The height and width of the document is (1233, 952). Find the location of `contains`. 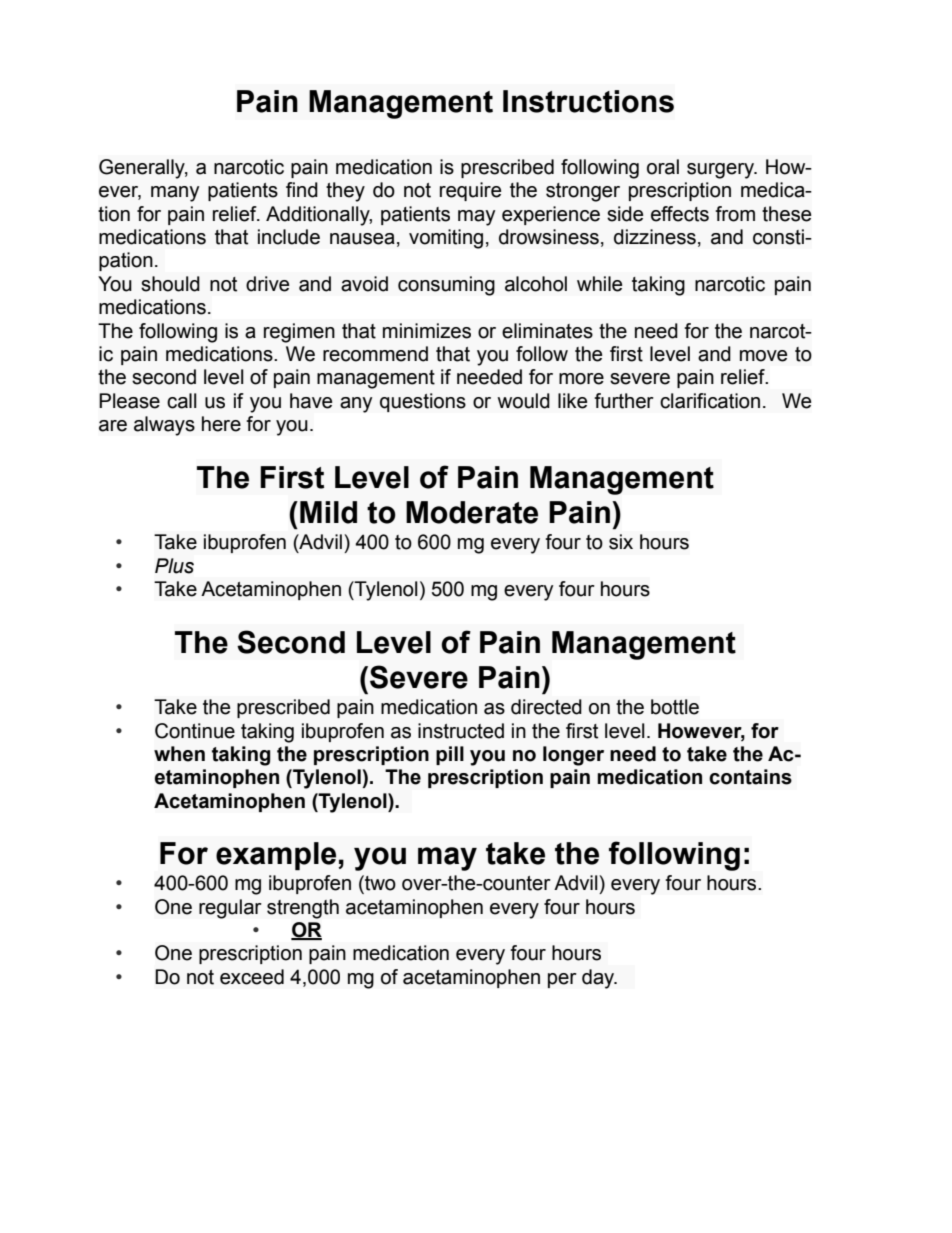

contains is located at coordinates (750, 777).
